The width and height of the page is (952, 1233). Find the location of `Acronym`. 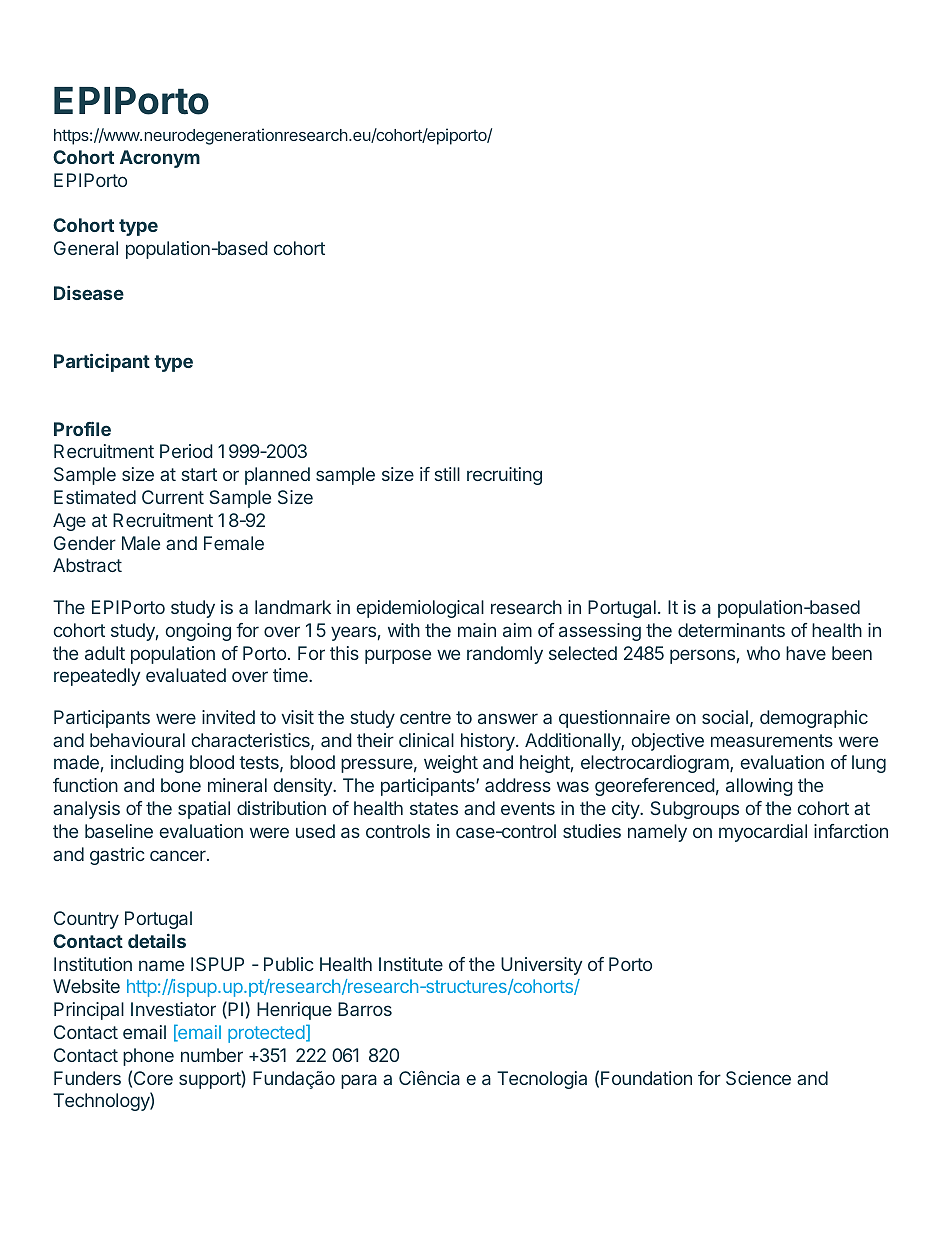

Acronym is located at coordinates (160, 159).
